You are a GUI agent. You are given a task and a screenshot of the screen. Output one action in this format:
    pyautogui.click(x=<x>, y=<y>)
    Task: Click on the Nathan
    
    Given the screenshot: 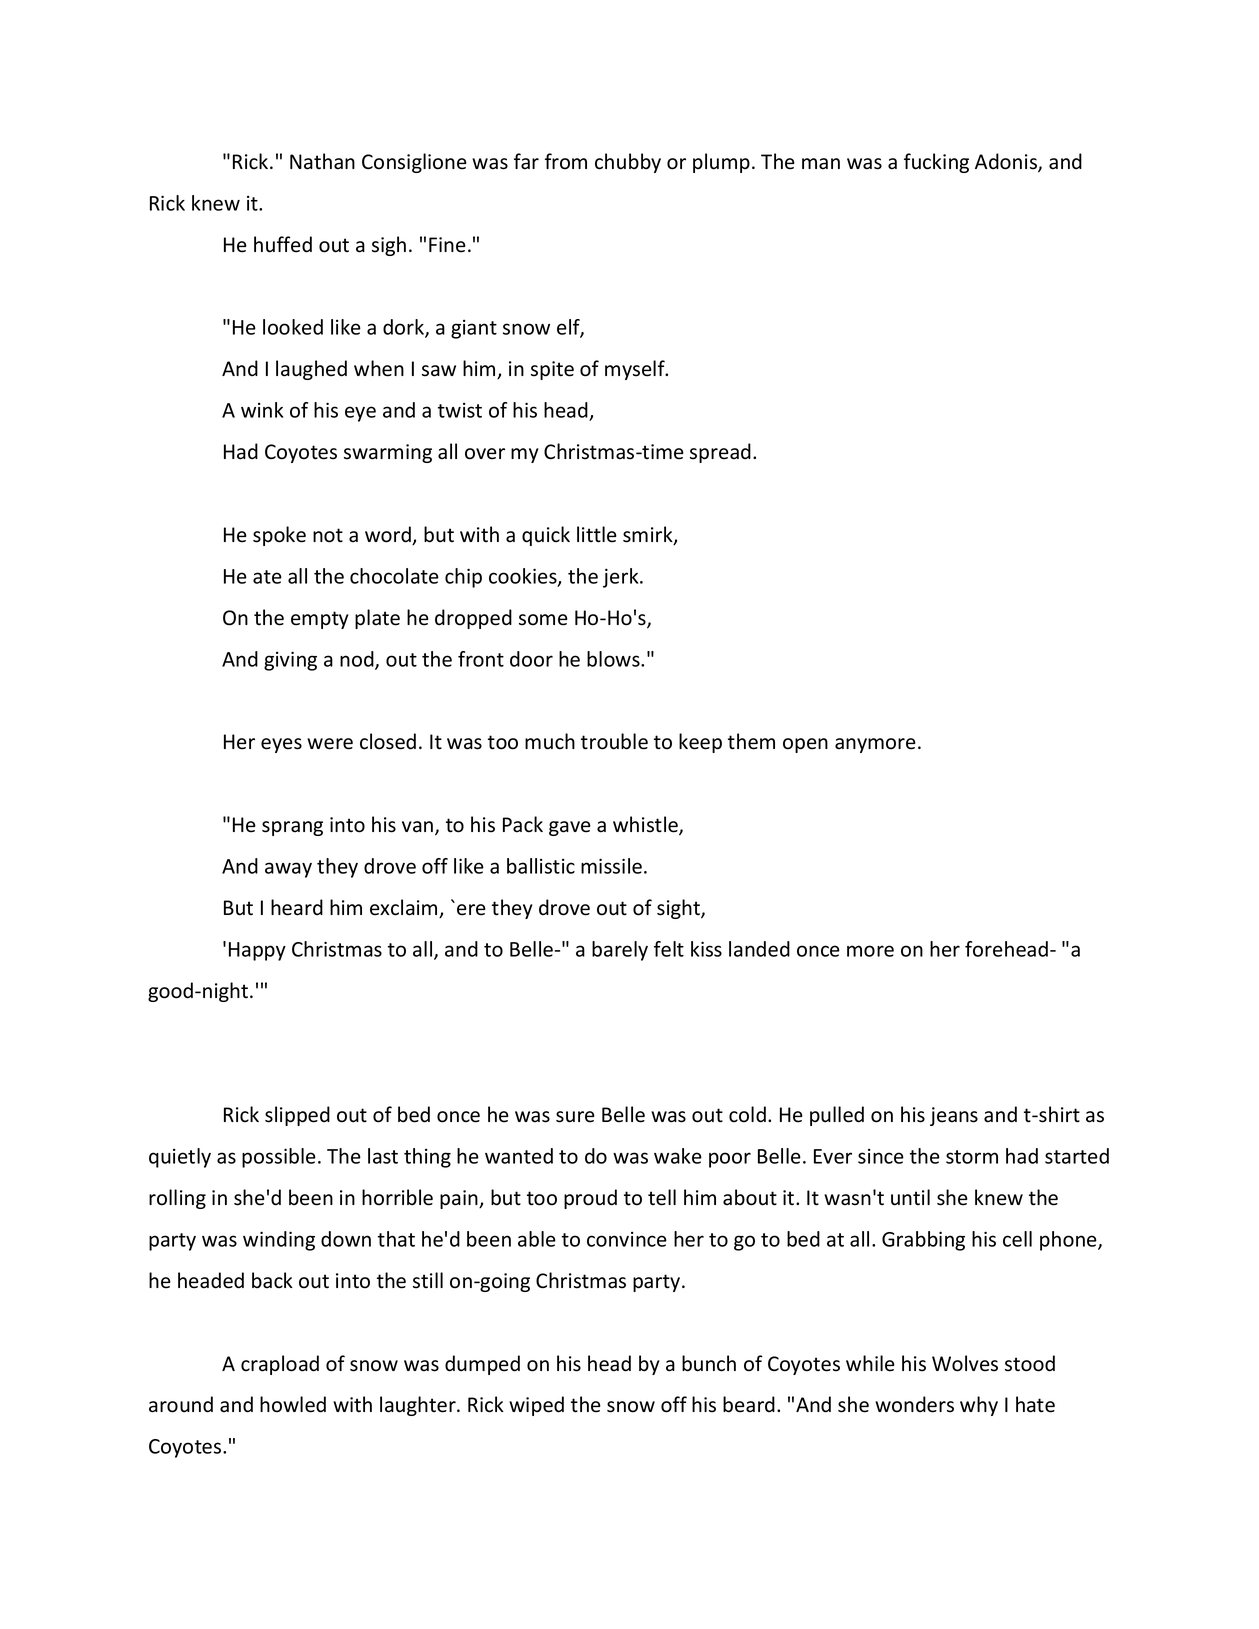 What is the action you would take?
    pyautogui.click(x=322, y=161)
